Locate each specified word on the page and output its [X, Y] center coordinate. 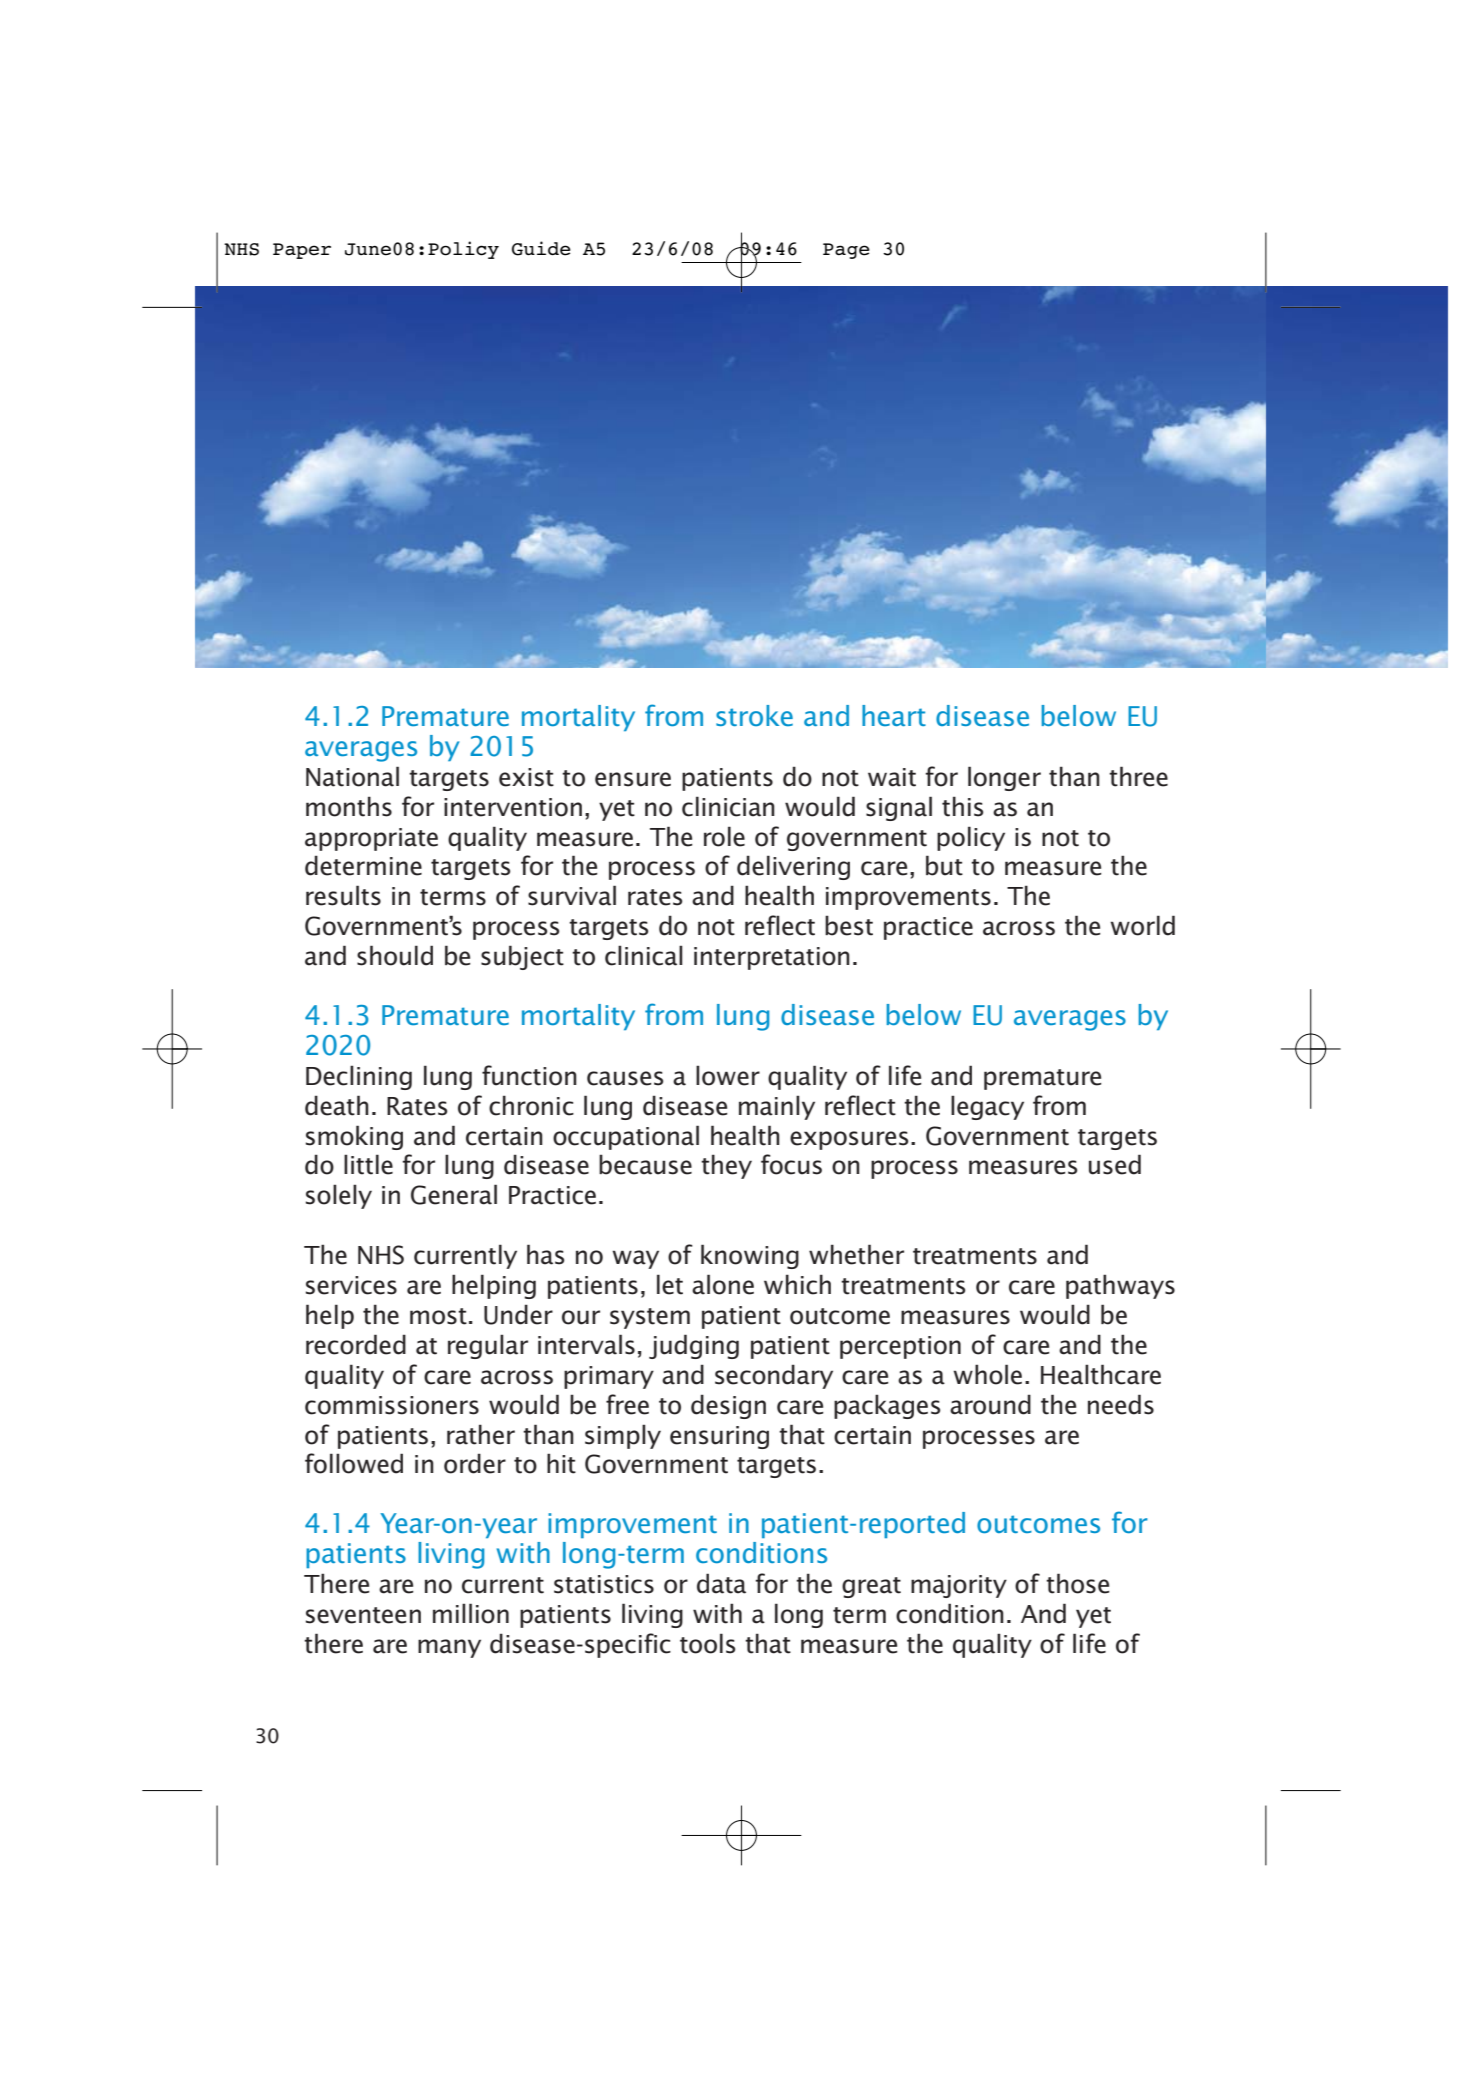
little [368, 1164]
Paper [302, 251]
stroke [754, 715]
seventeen [363, 1615]
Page [846, 251]
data [721, 1583]
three [1138, 776]
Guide [541, 248]
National [352, 776]
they [726, 1166]
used [1115, 1164]
